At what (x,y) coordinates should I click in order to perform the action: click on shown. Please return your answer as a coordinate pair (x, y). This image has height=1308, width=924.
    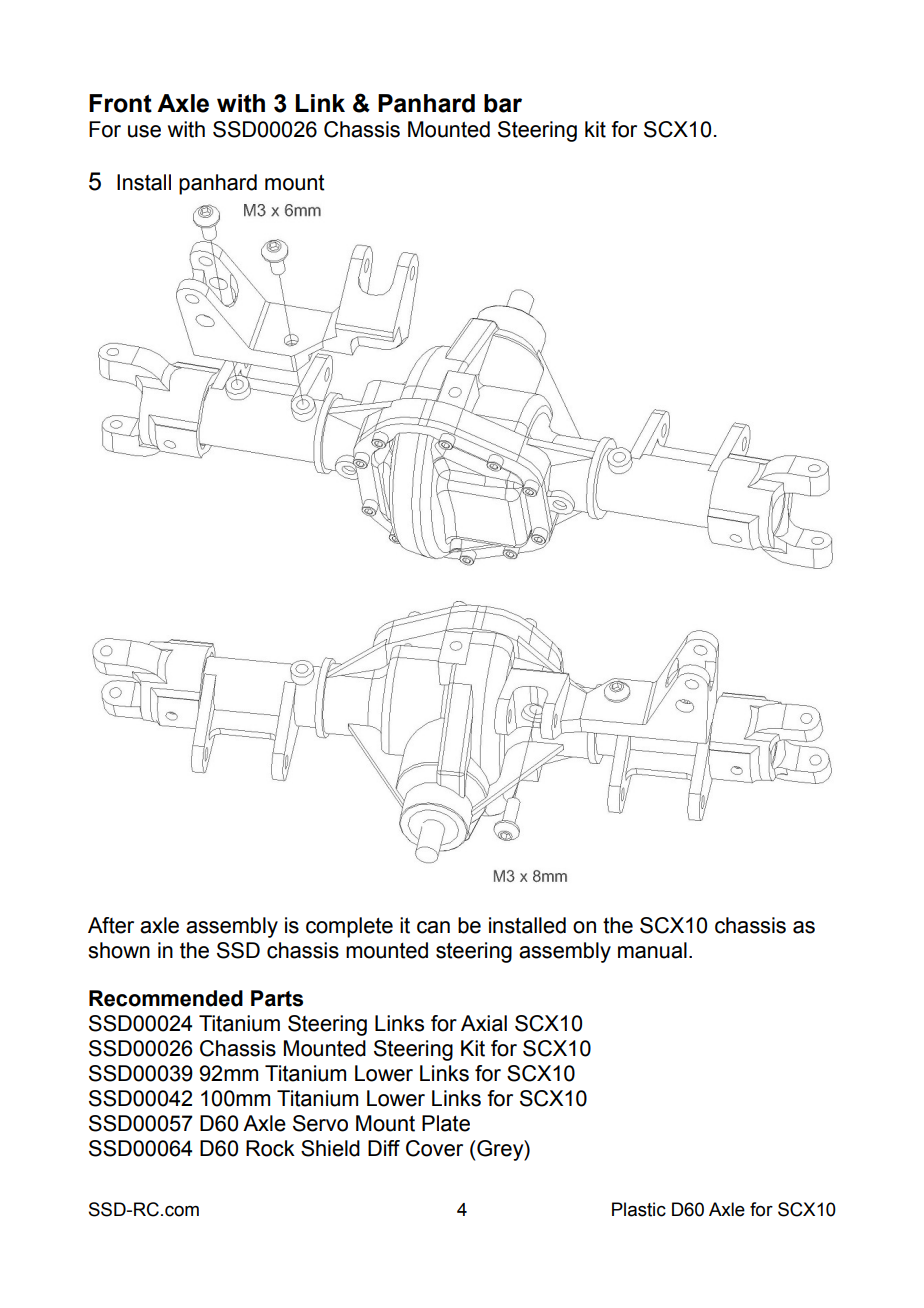
    Looking at the image, I should click on (119, 950).
